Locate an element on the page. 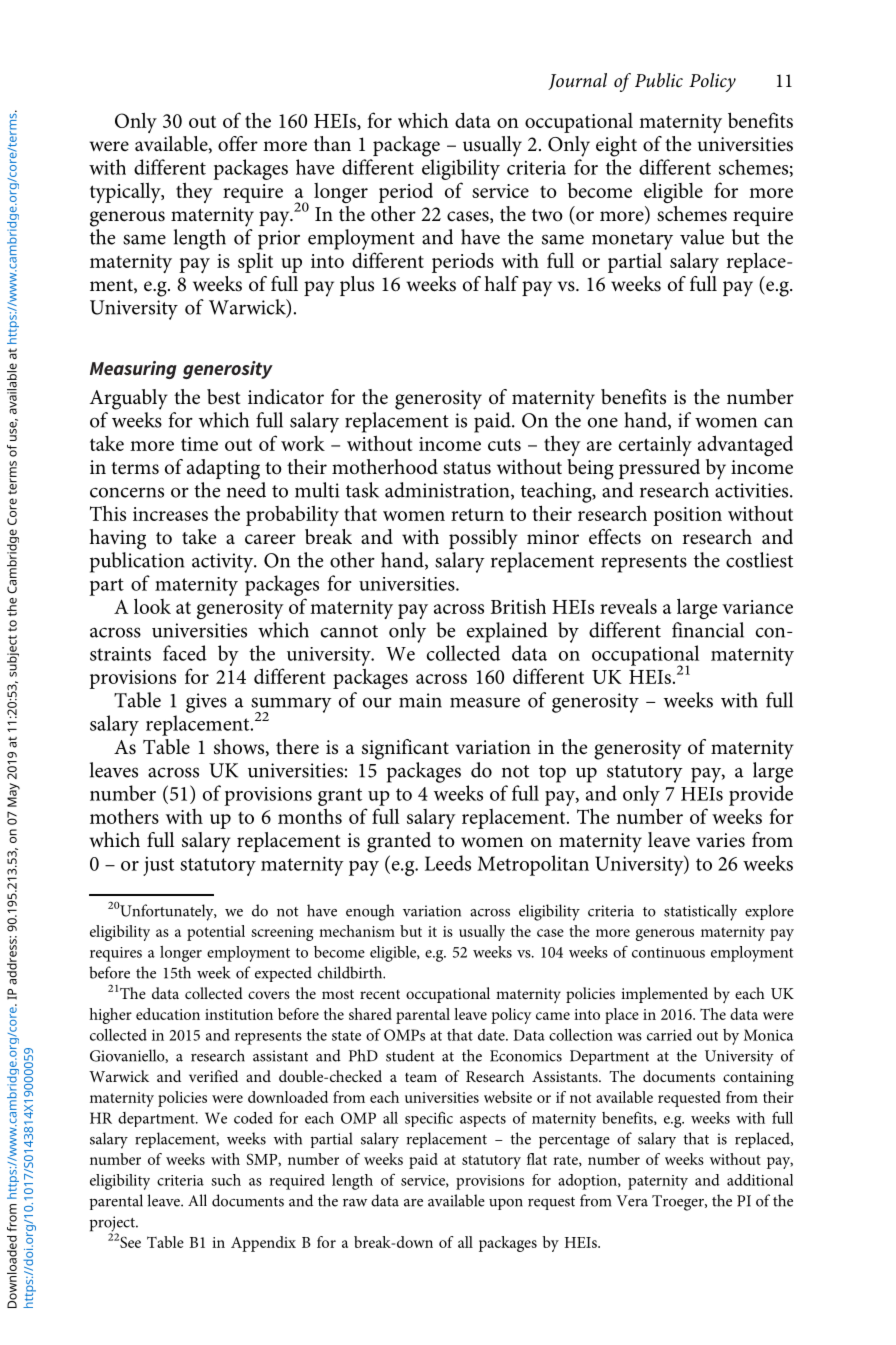  best is located at coordinates (224, 397).
